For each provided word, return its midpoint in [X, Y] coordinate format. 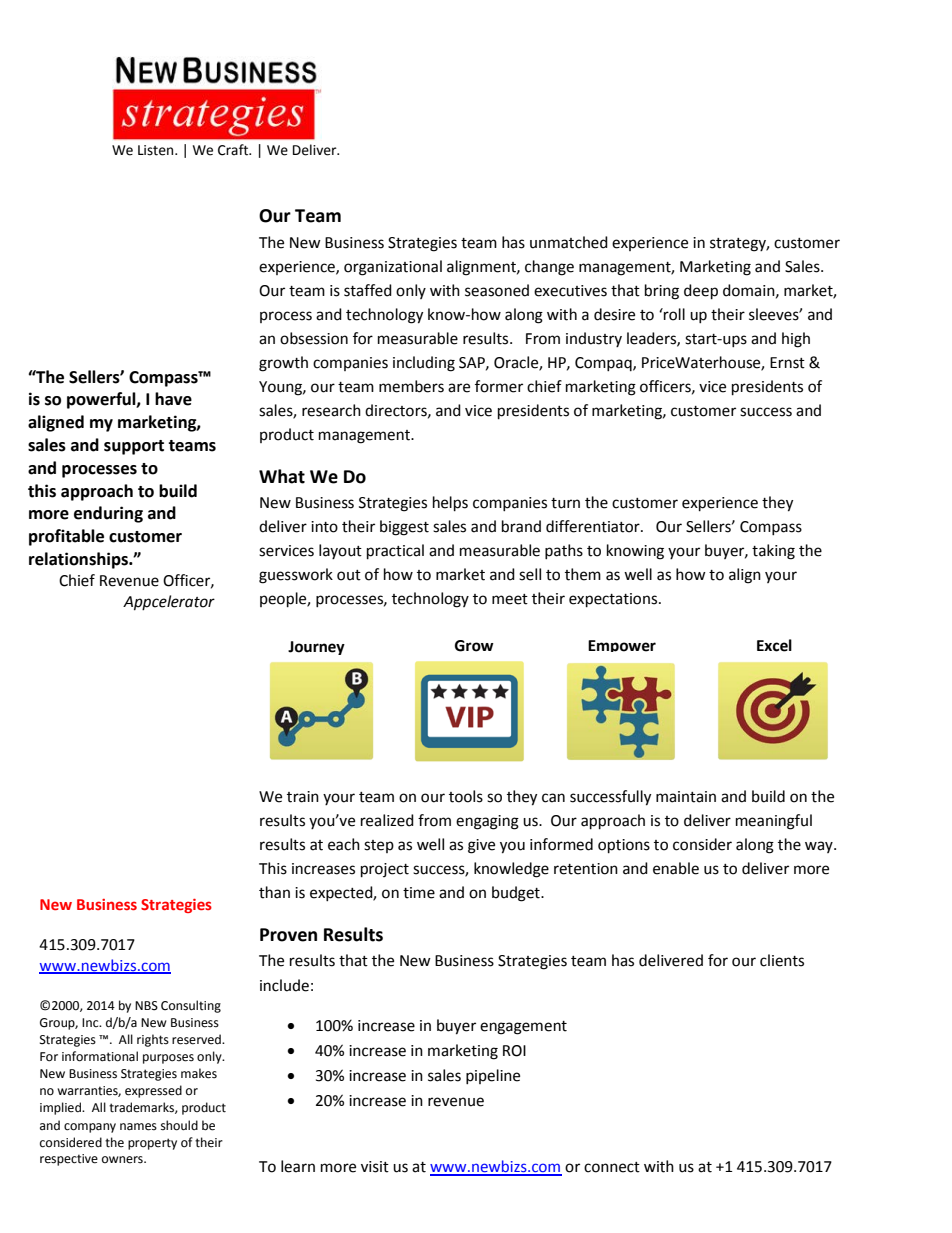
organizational [393, 268]
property [152, 1144]
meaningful [774, 822]
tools [466, 796]
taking [773, 552]
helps [450, 504]
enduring [108, 514]
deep [701, 292]
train [303, 797]
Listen [157, 150]
